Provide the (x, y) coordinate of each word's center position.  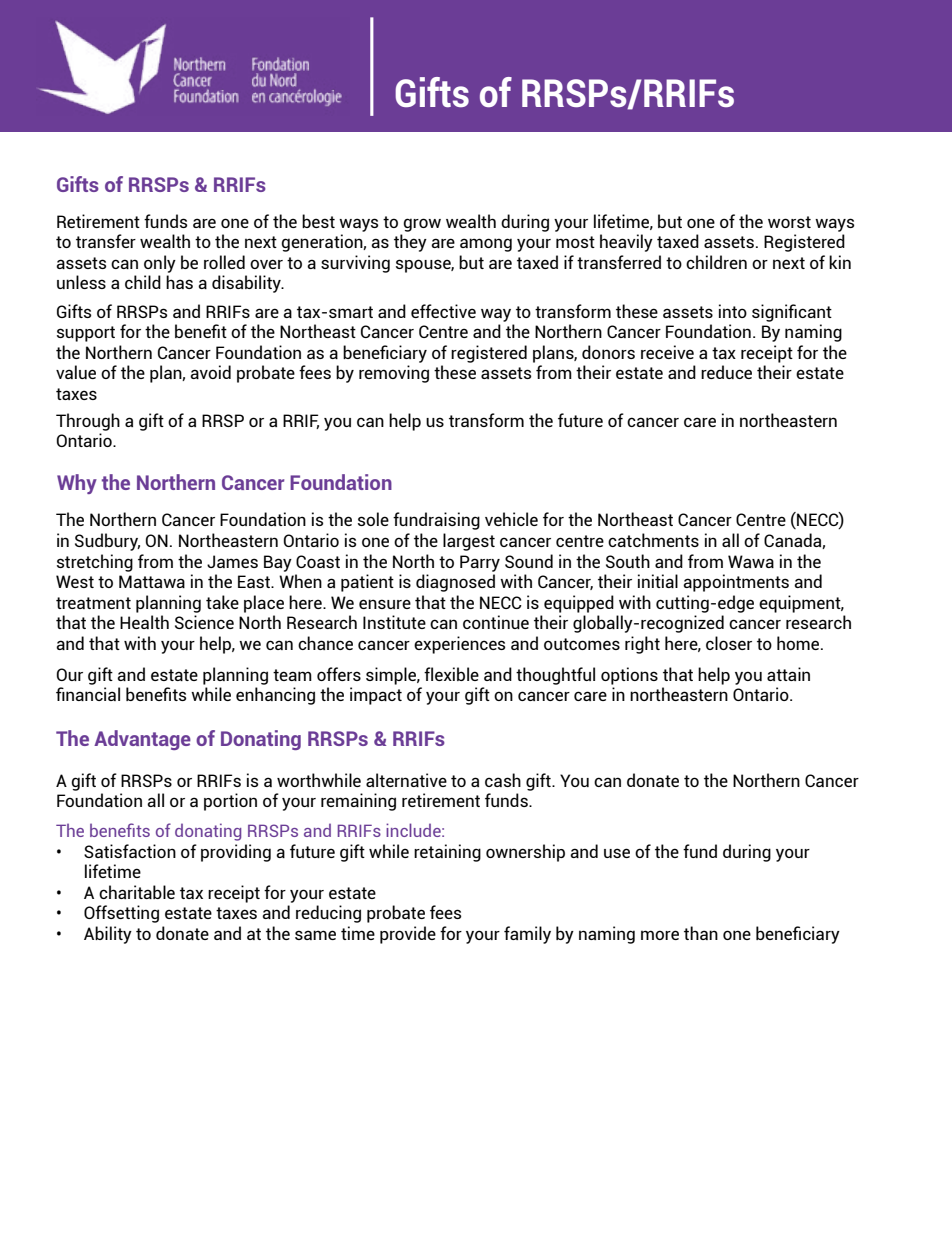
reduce (726, 372)
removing (394, 374)
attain (788, 674)
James (232, 561)
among (486, 245)
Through (88, 422)
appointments (736, 583)
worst (789, 222)
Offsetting (121, 914)
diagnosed (455, 583)
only (160, 264)
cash (503, 780)
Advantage (142, 740)
